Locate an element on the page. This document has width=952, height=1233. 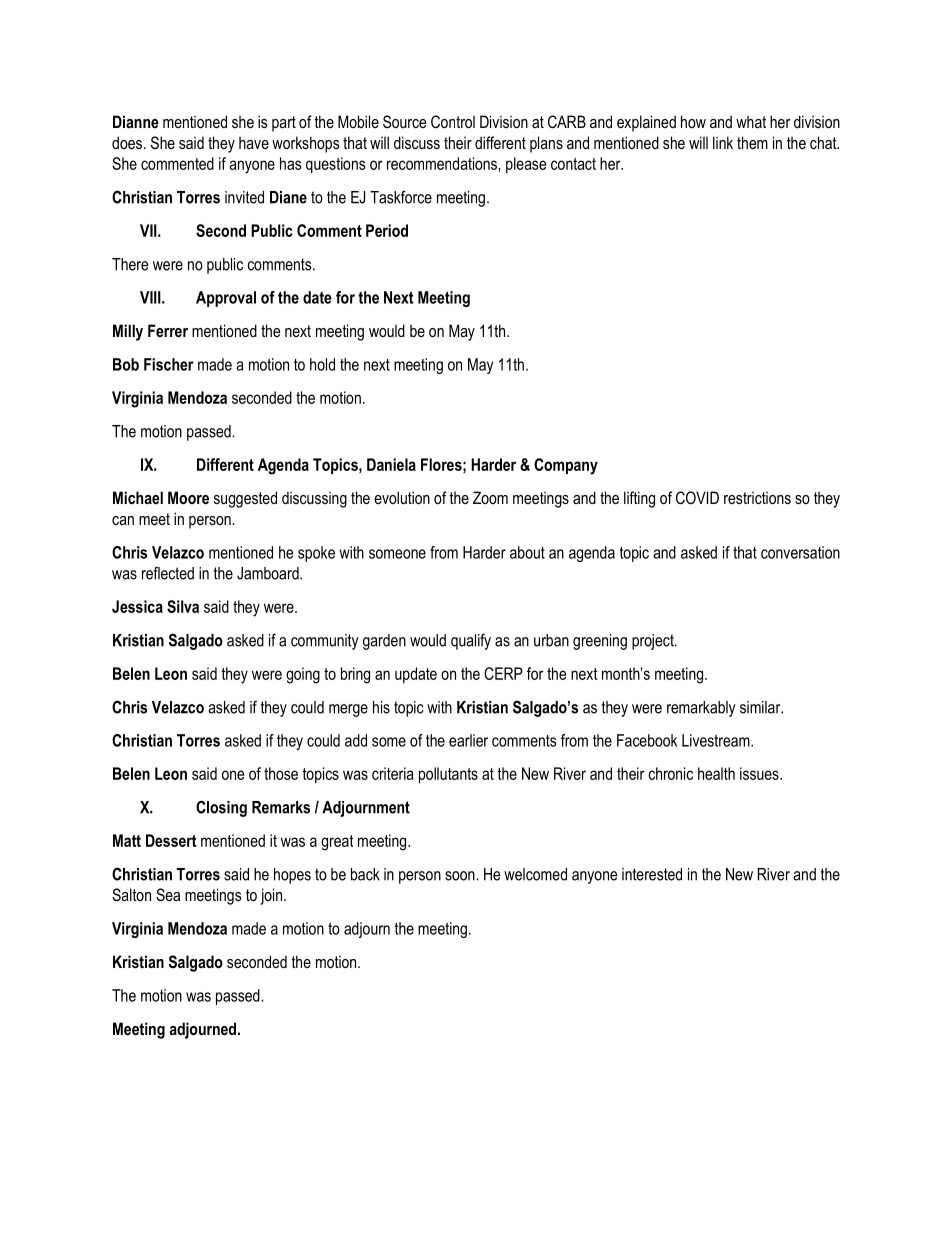
restrictions is located at coordinates (757, 498).
